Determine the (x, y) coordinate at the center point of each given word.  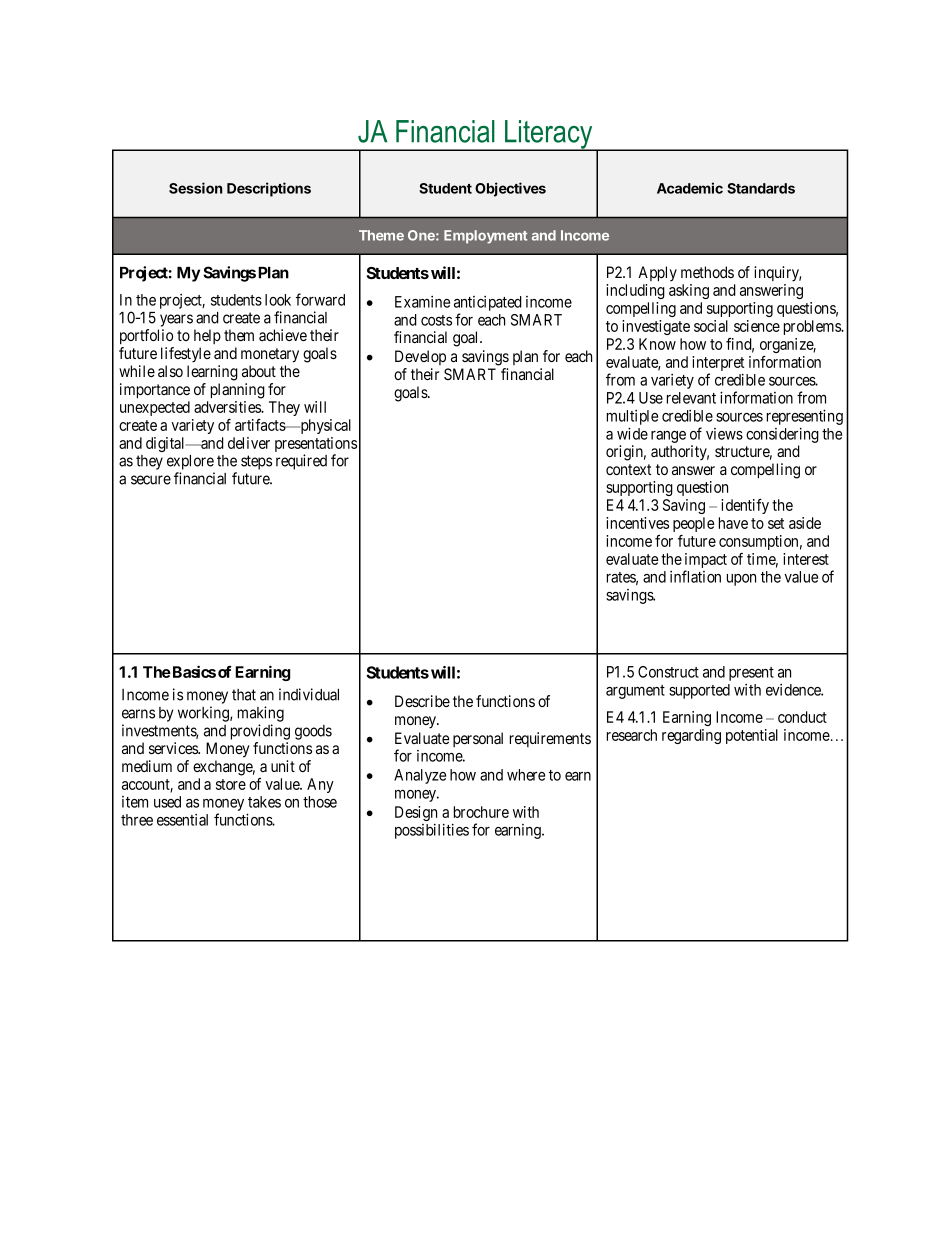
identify (745, 506)
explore (190, 462)
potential (752, 736)
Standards (761, 188)
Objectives (510, 189)
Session (195, 188)
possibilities (432, 831)
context (628, 469)
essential (182, 820)
